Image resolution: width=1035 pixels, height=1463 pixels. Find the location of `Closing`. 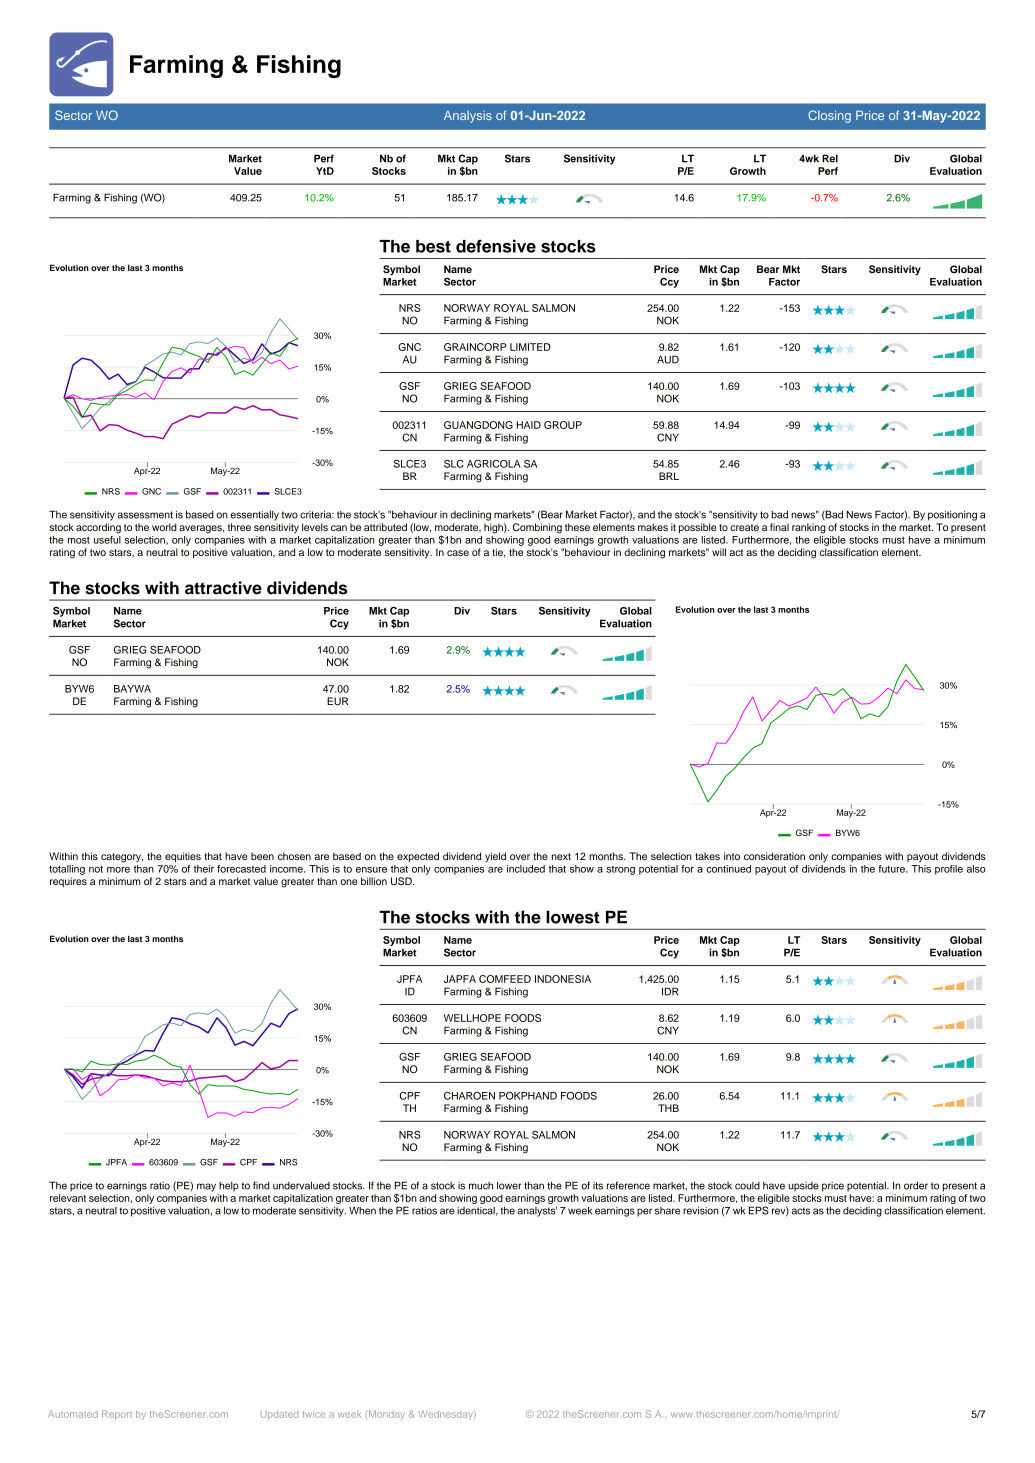

Closing is located at coordinates (829, 116).
